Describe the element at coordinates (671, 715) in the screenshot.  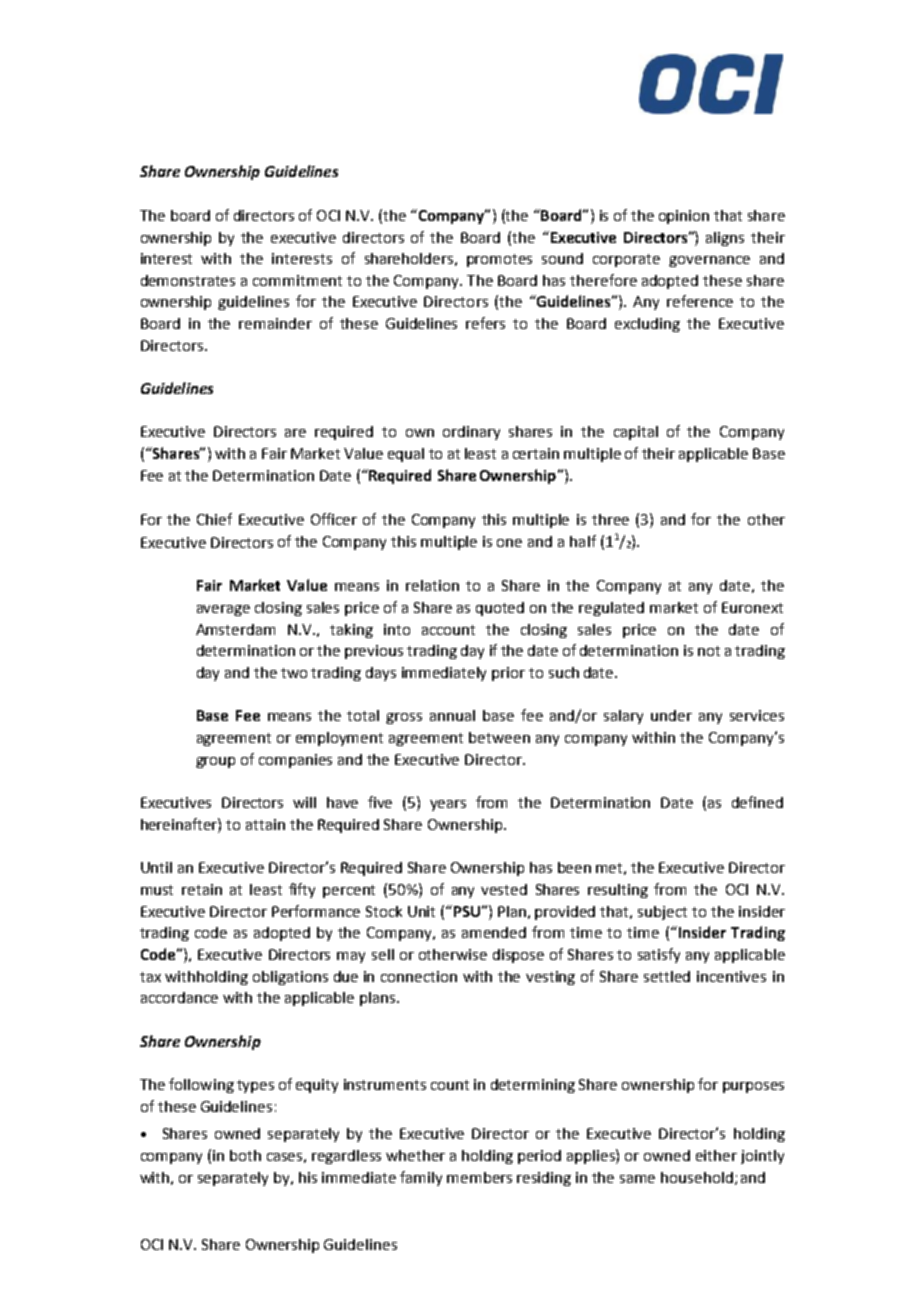
I see `under` at that location.
